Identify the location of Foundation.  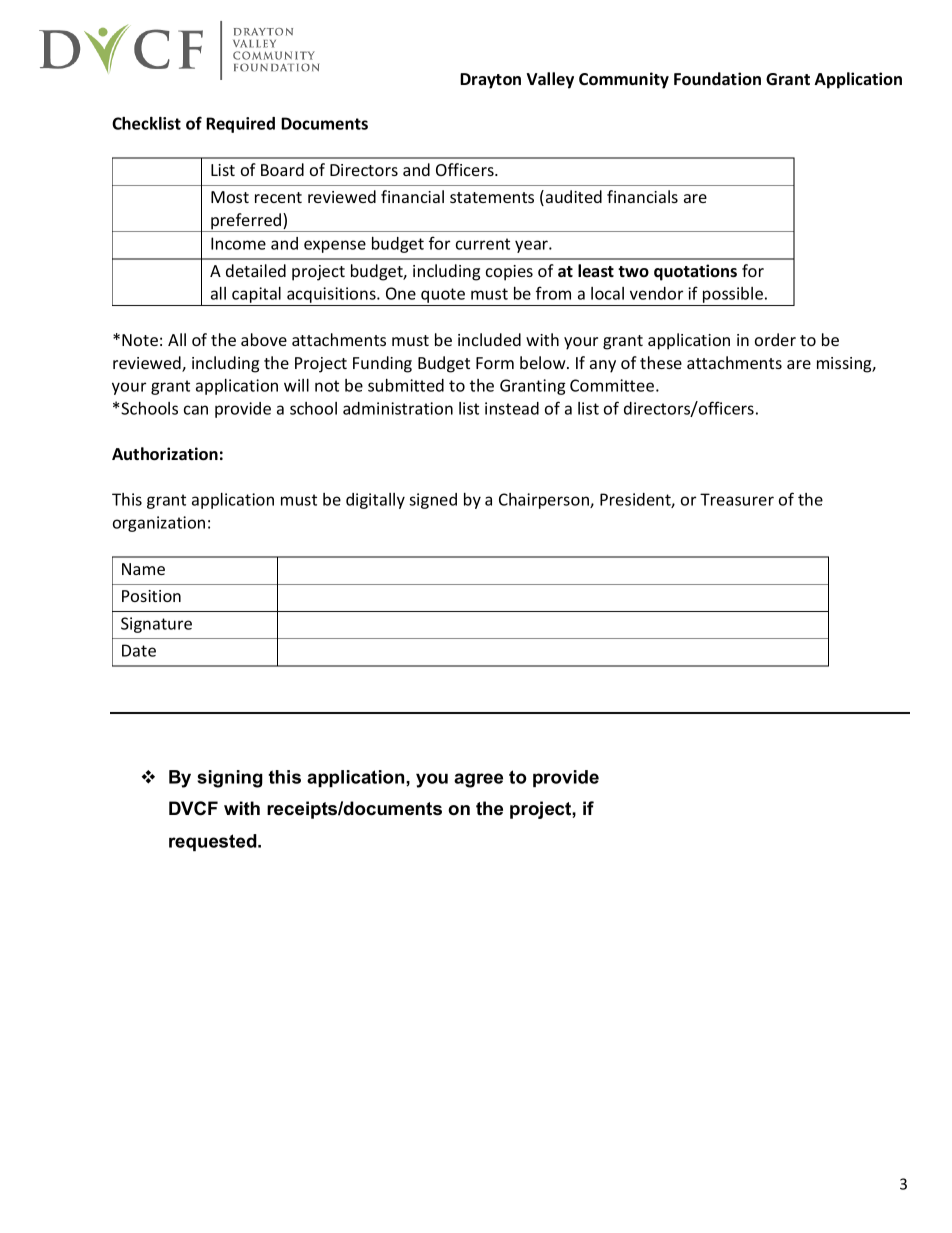
(717, 79).
